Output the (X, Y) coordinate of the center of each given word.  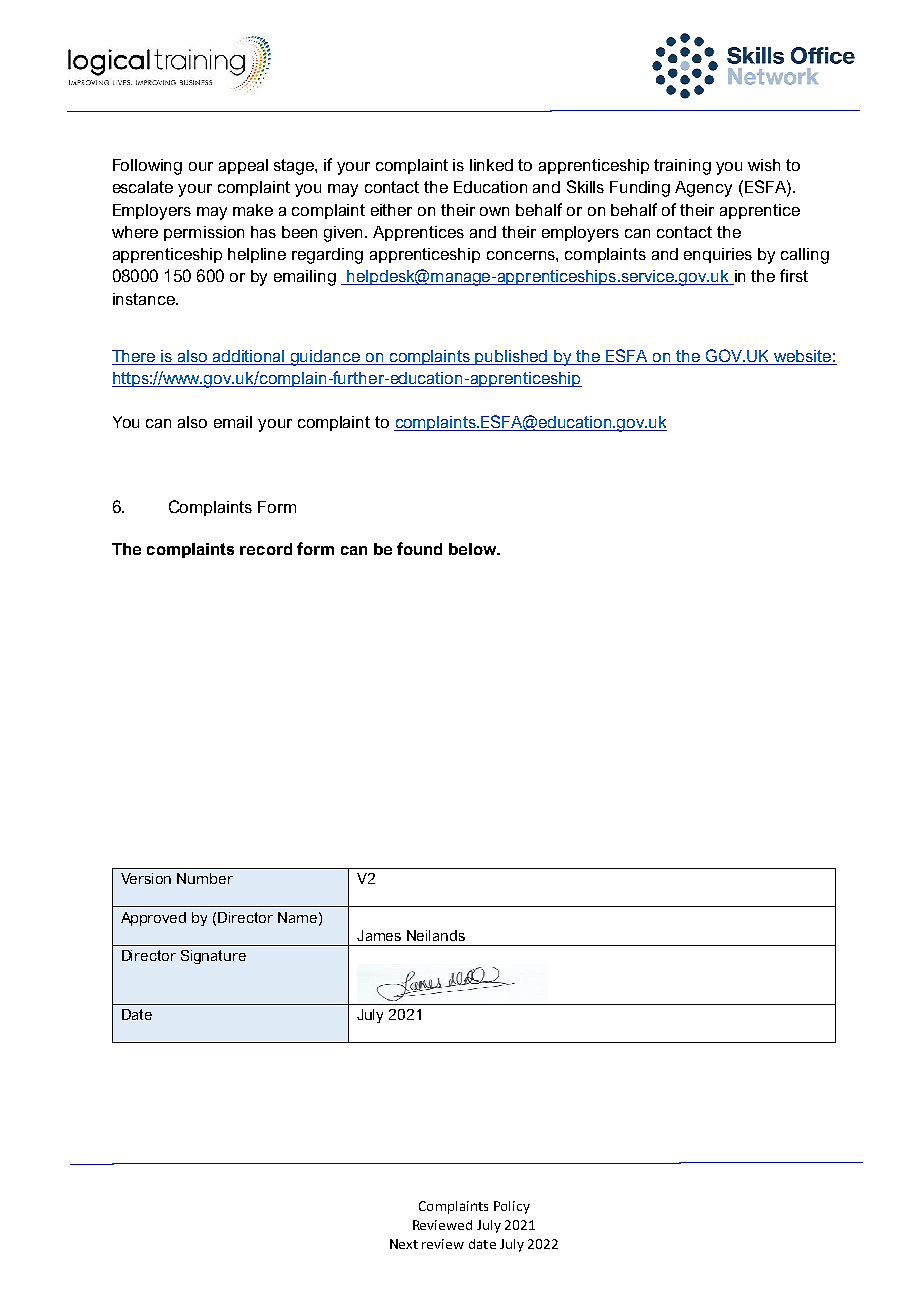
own (494, 211)
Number (205, 878)
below (474, 549)
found (419, 548)
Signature (213, 957)
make (253, 210)
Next (404, 1244)
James (379, 935)
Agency (703, 189)
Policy (512, 1207)
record (266, 549)
